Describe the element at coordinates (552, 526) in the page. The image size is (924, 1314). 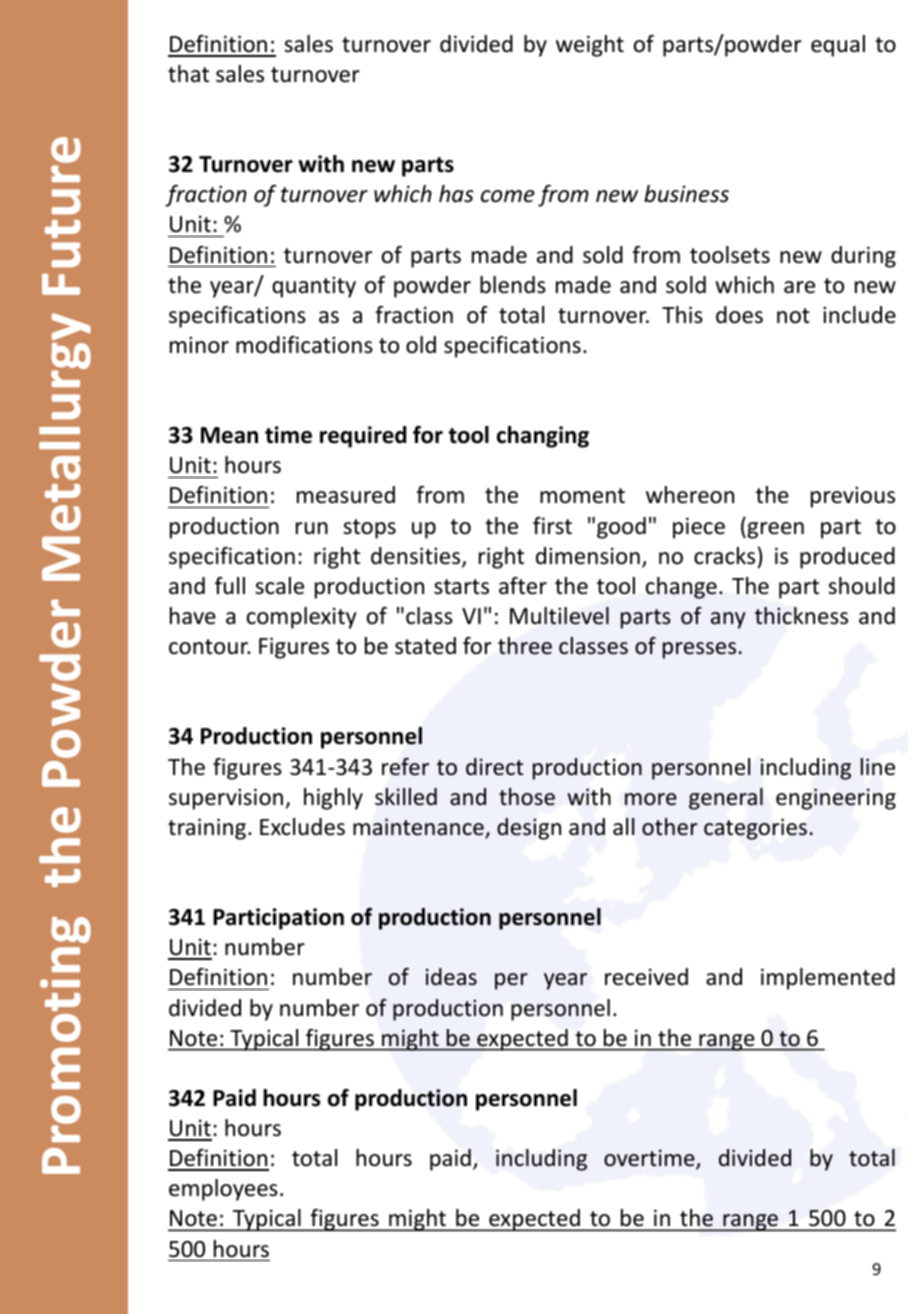
I see `first` at that location.
